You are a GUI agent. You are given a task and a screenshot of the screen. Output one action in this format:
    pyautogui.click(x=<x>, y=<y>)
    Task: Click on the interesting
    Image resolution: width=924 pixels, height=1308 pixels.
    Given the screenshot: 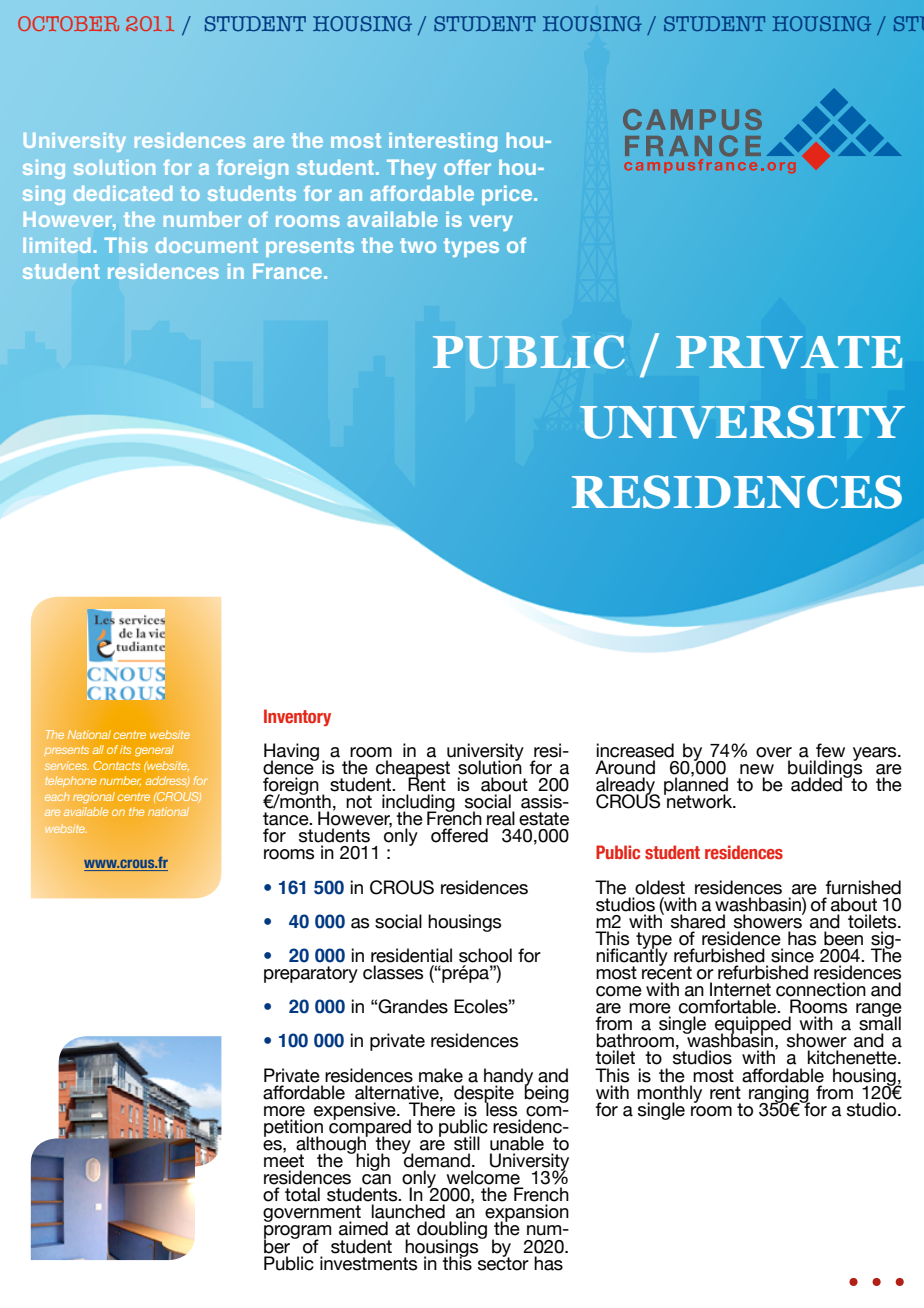 What is the action you would take?
    pyautogui.click(x=443, y=142)
